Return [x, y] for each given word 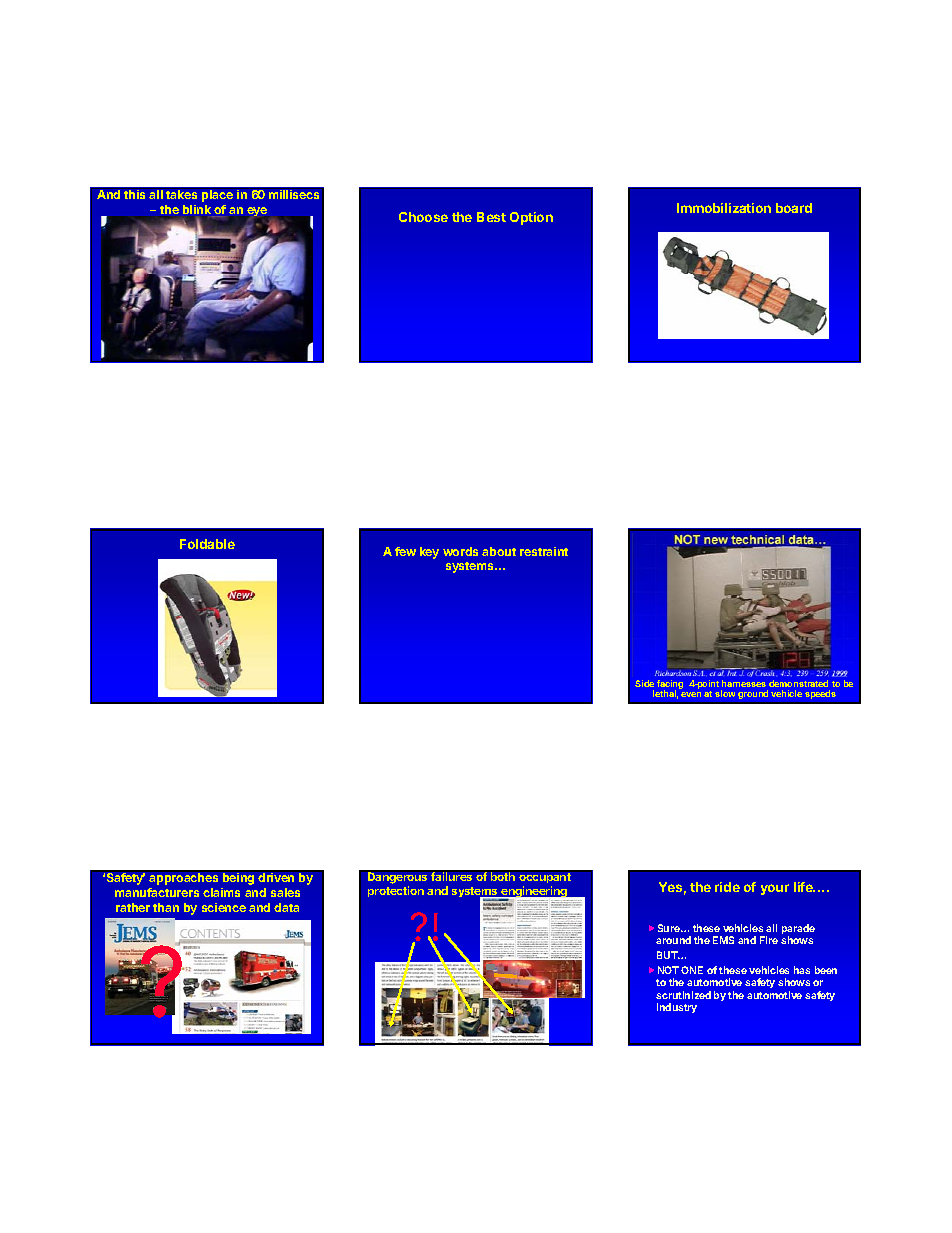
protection [396, 891]
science [224, 907]
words [460, 551]
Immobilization [724, 208]
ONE [692, 970]
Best [491, 217]
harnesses [744, 683]
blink [197, 209]
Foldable [207, 544]
